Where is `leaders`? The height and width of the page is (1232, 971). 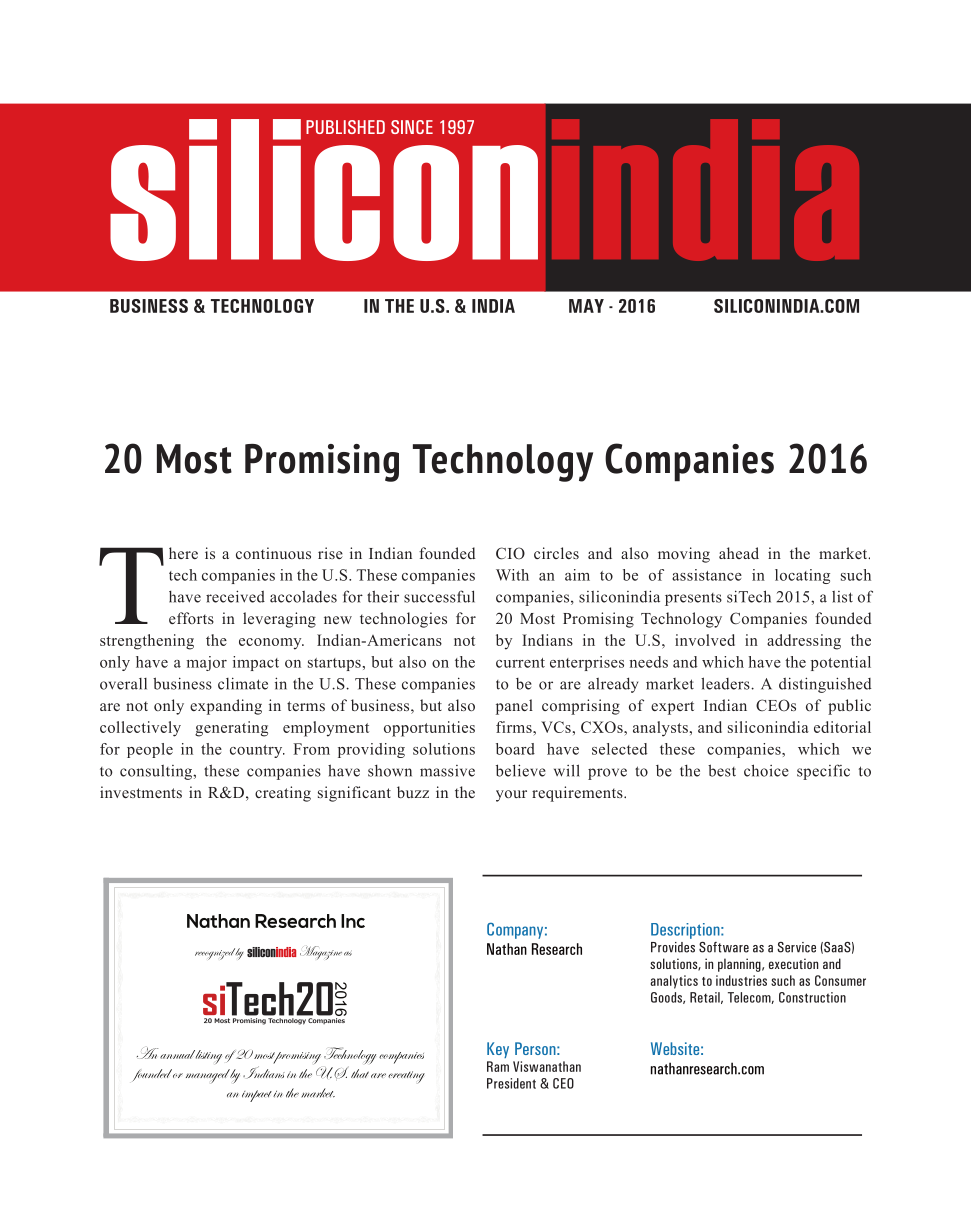 leaders is located at coordinates (726, 683).
